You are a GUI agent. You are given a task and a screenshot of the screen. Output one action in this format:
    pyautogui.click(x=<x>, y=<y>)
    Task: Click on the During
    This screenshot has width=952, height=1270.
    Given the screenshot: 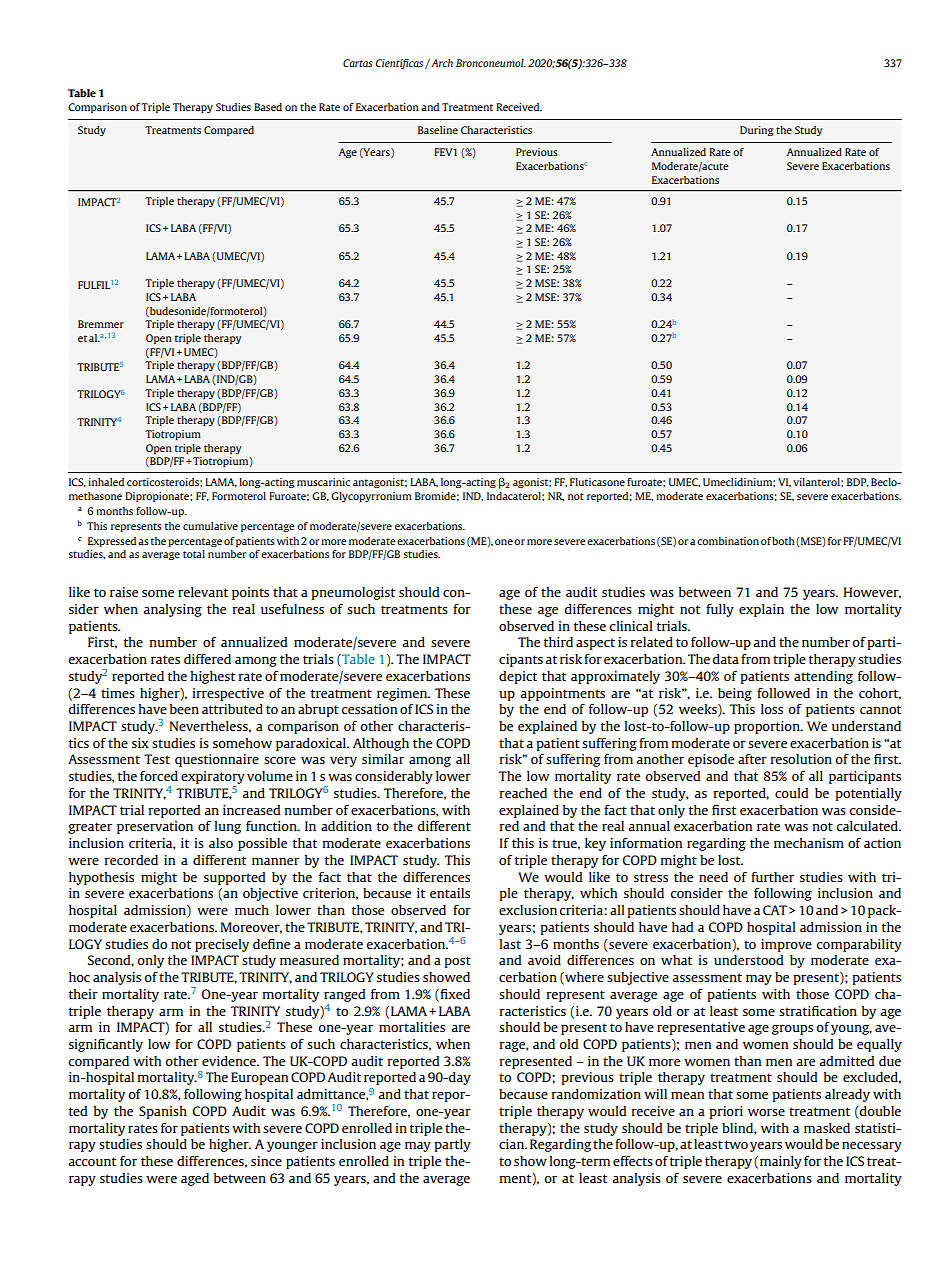 What is the action you would take?
    pyautogui.click(x=756, y=131)
